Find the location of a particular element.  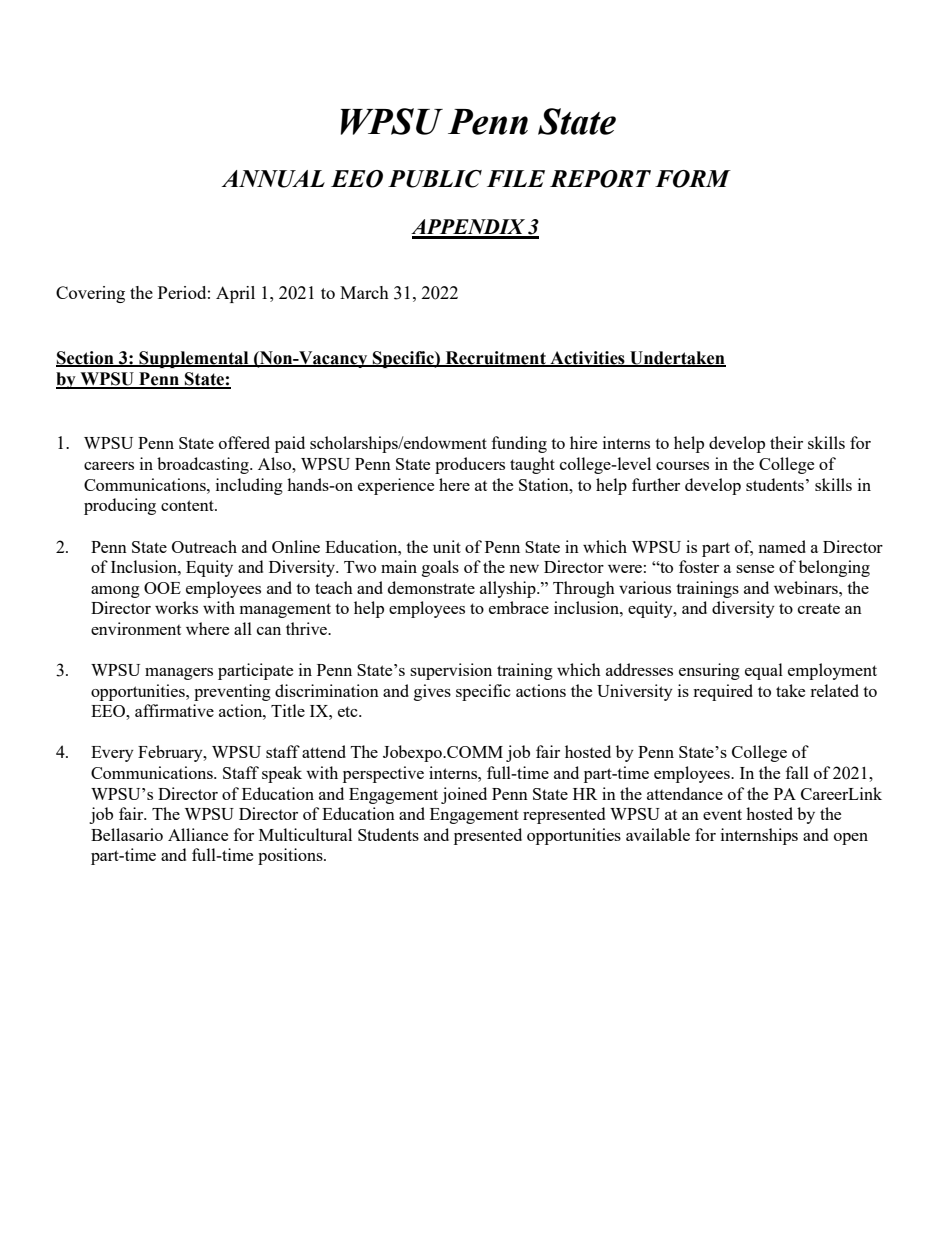

experience is located at coordinates (396, 486).
